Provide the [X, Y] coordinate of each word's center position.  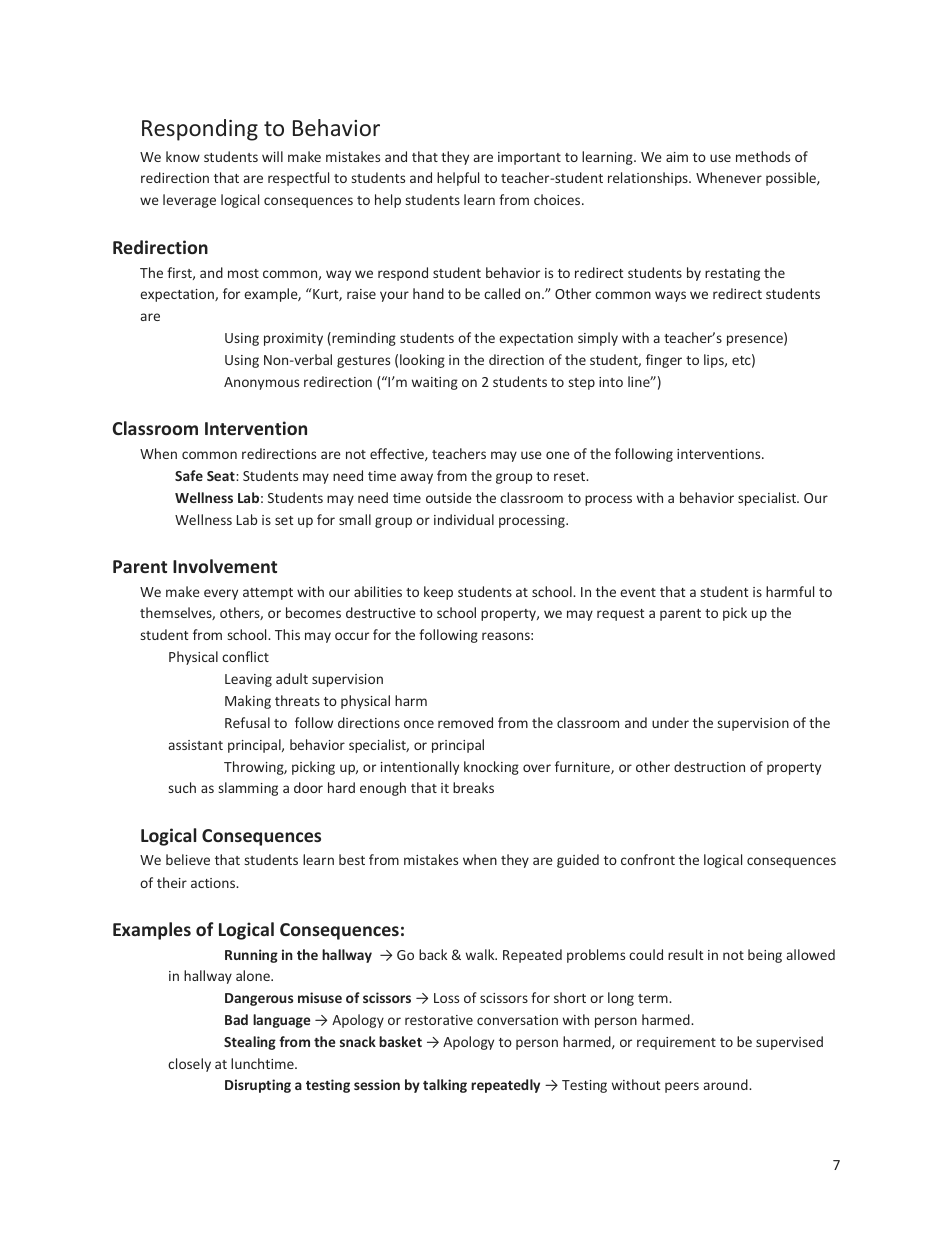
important [529, 158]
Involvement [225, 566]
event [638, 592]
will [272, 156]
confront [648, 859]
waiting [435, 383]
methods [763, 156]
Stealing [250, 1043]
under [670, 722]
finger [664, 361]
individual [464, 519]
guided [578, 861]
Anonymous [261, 383]
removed [465, 722]
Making [248, 702]
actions [214, 883]
